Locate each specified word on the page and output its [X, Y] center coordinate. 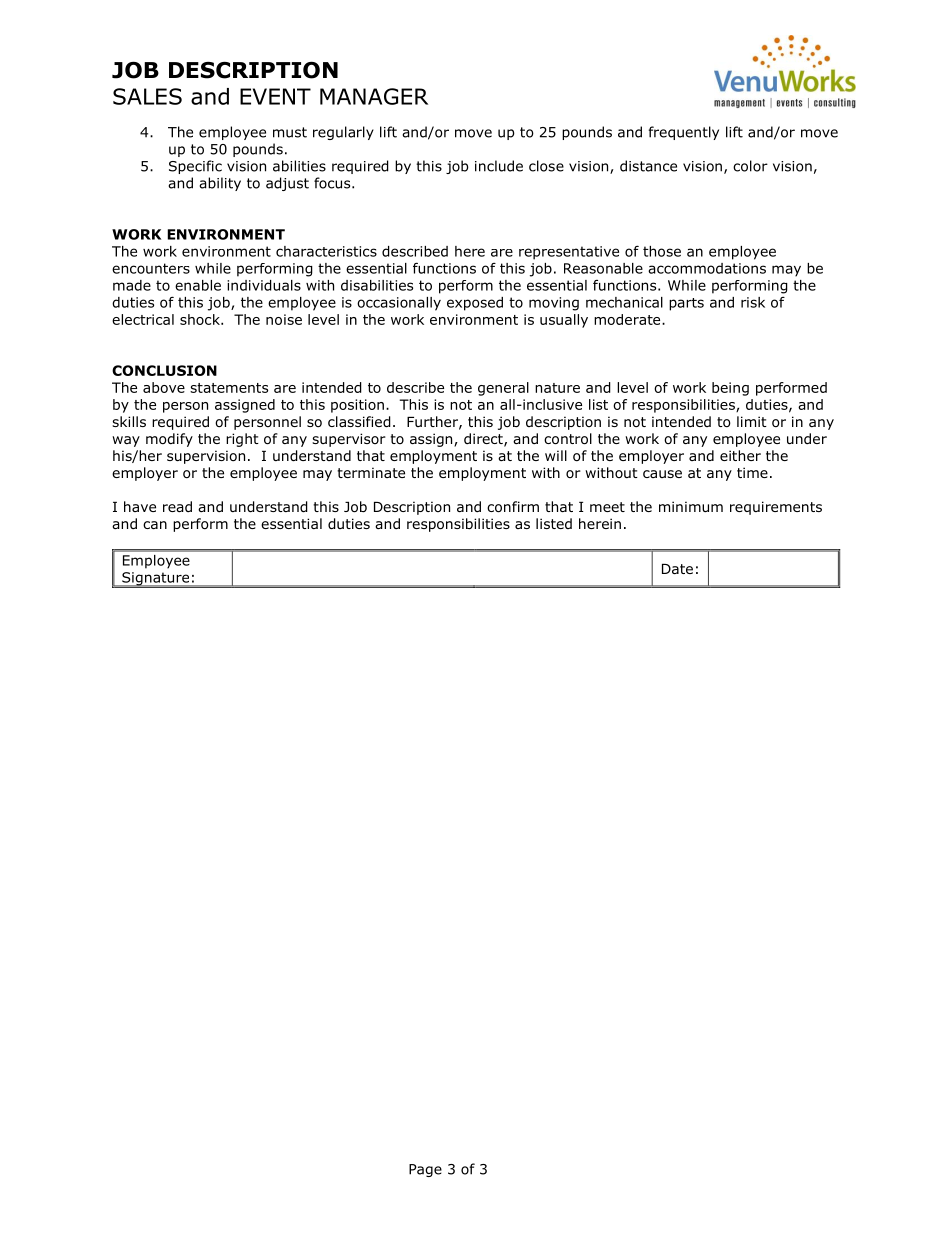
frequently [683, 133]
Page [425, 1170]
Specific [195, 167]
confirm [513, 507]
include [499, 166]
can [155, 525]
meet [607, 507]
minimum [691, 506]
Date [677, 569]
